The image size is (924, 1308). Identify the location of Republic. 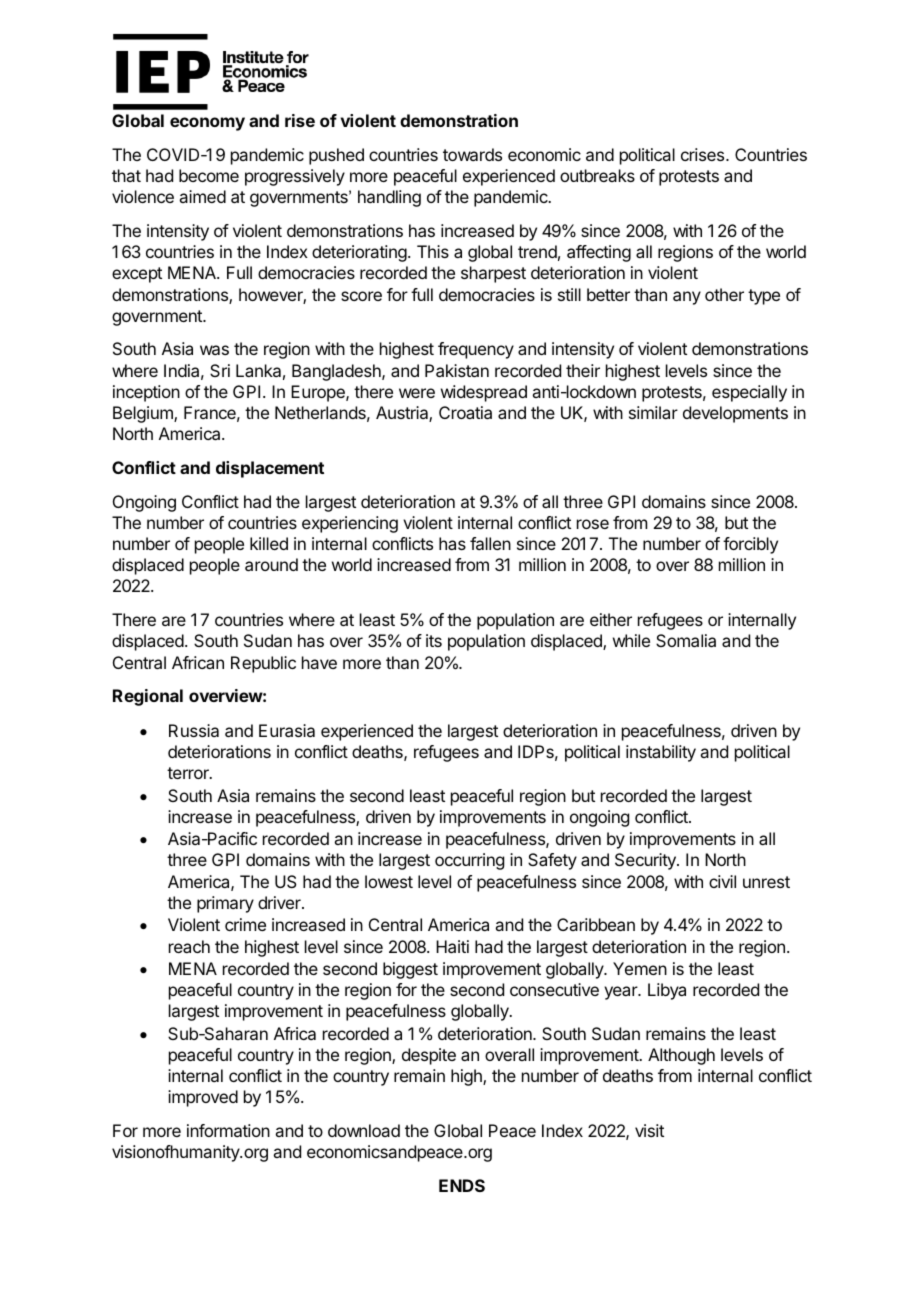
(263, 664).
